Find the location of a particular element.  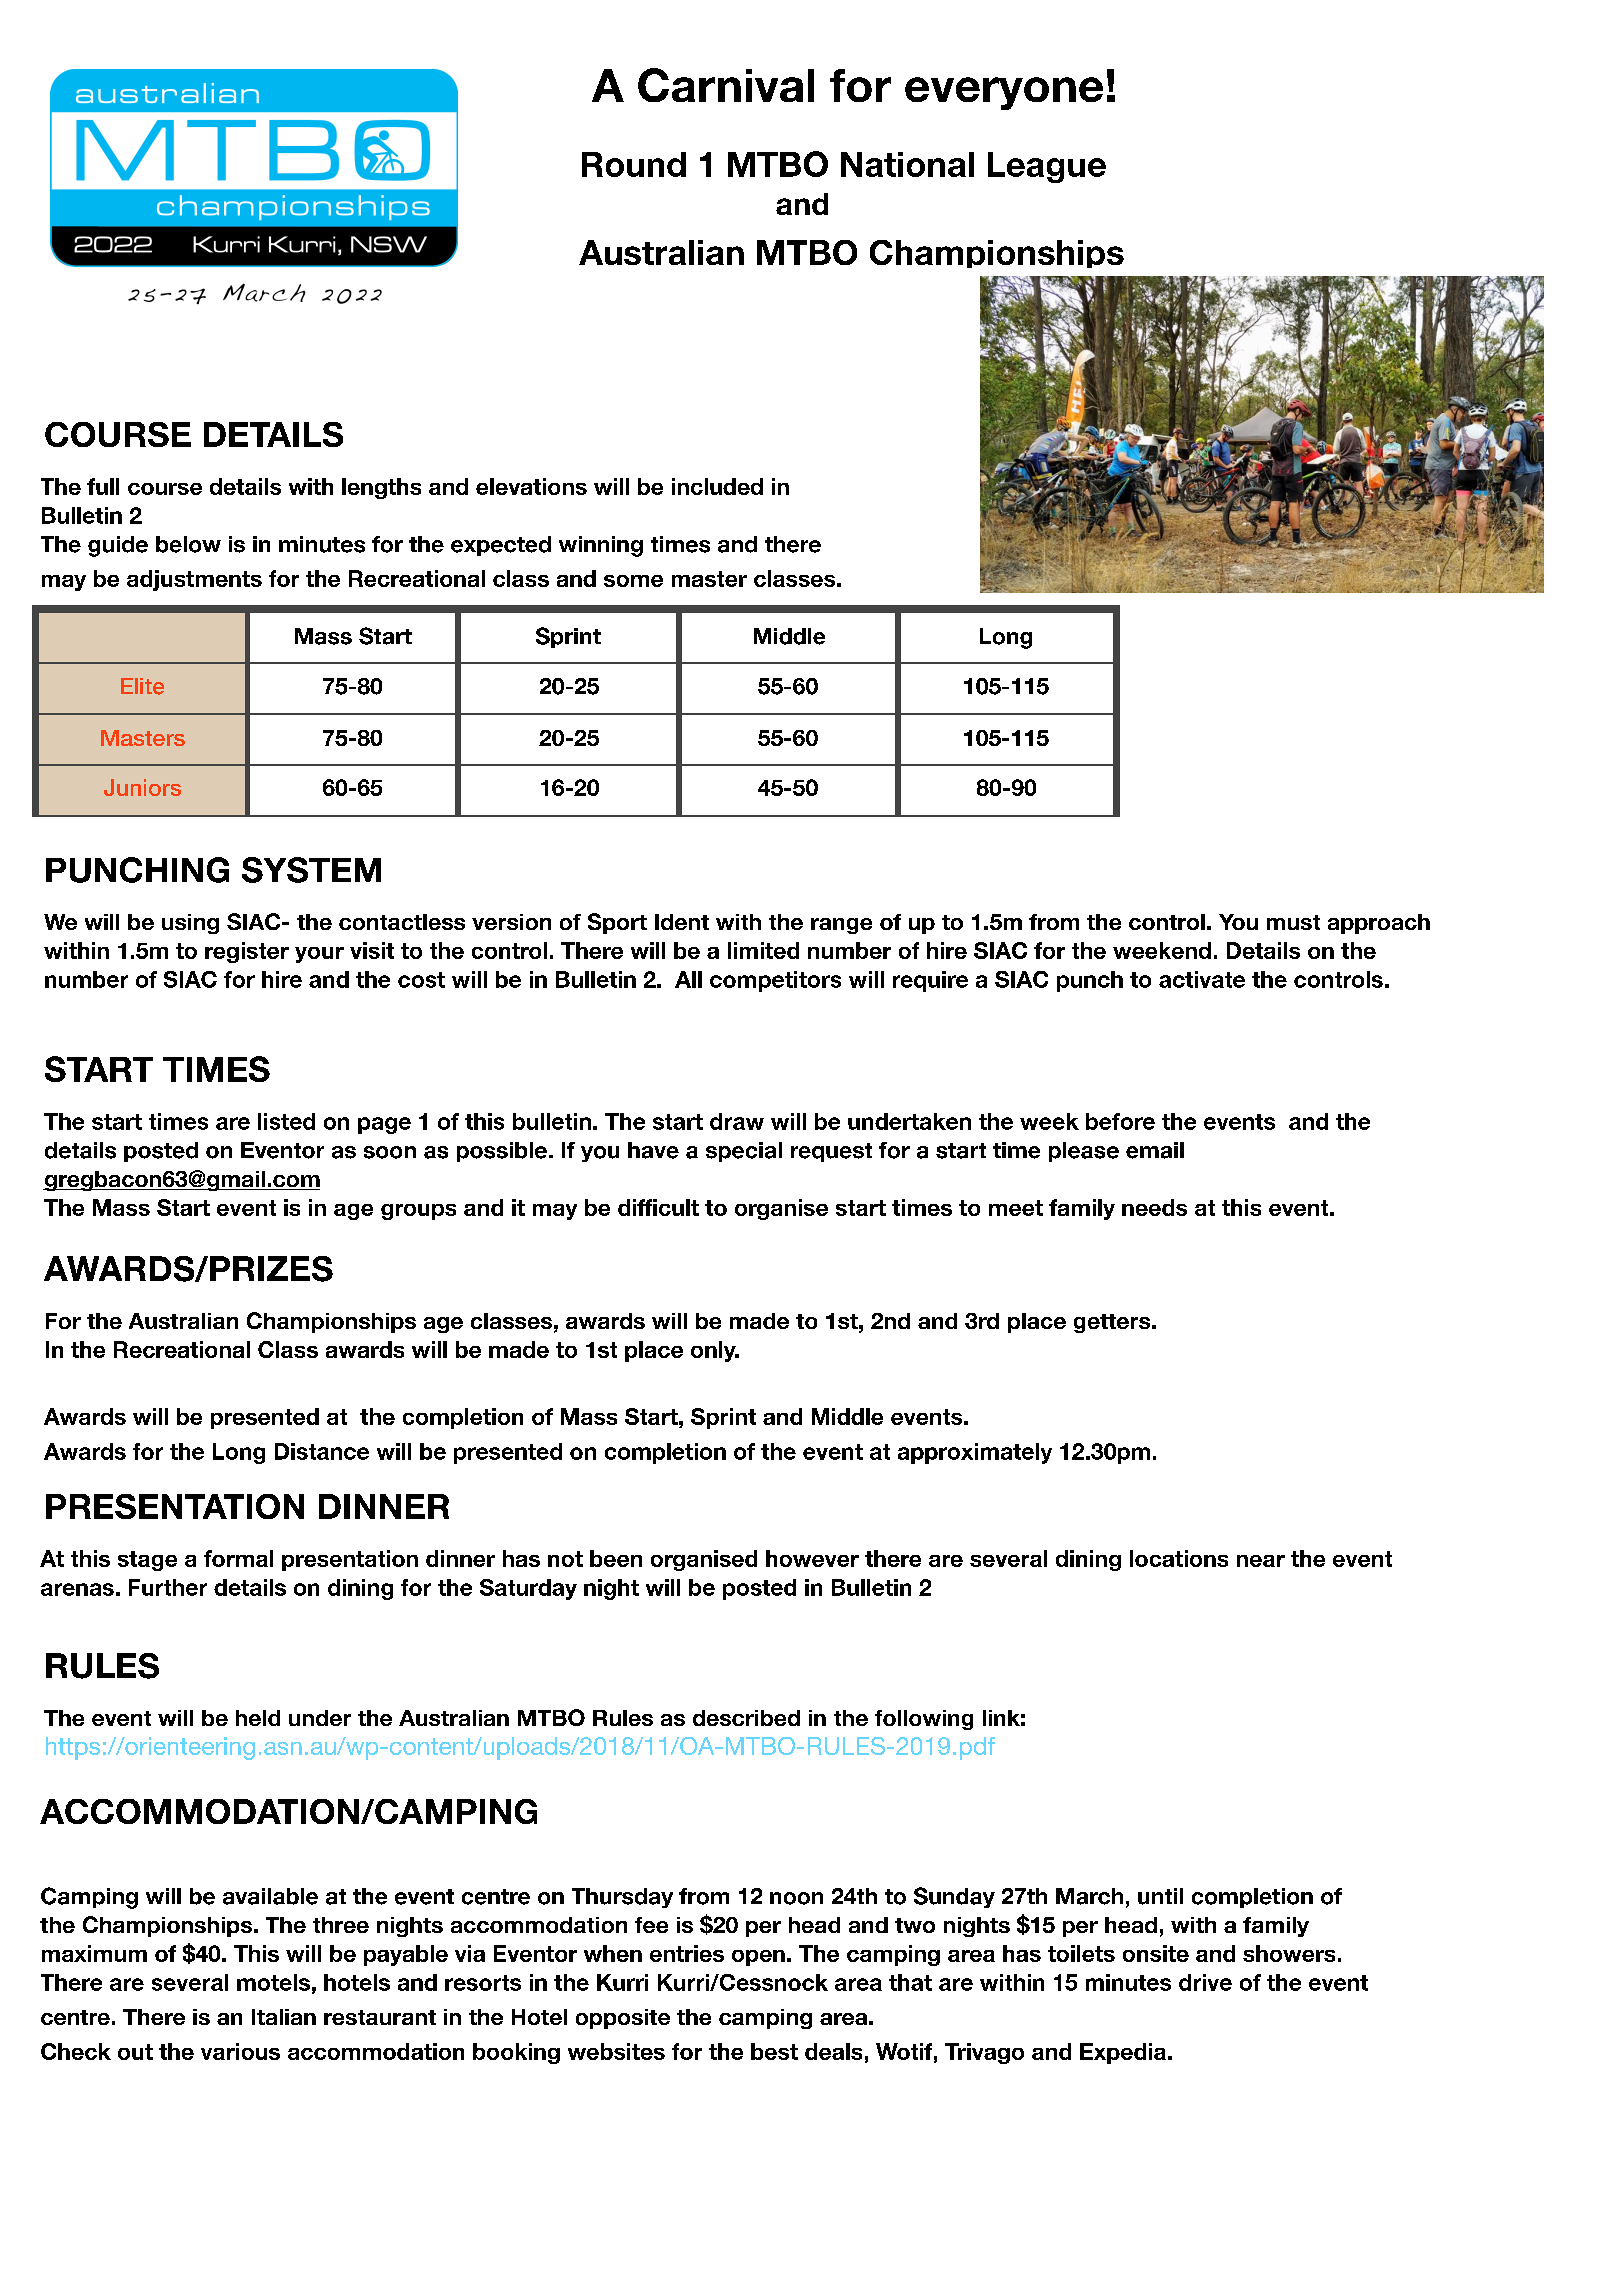

Distance is located at coordinates (322, 1451).
